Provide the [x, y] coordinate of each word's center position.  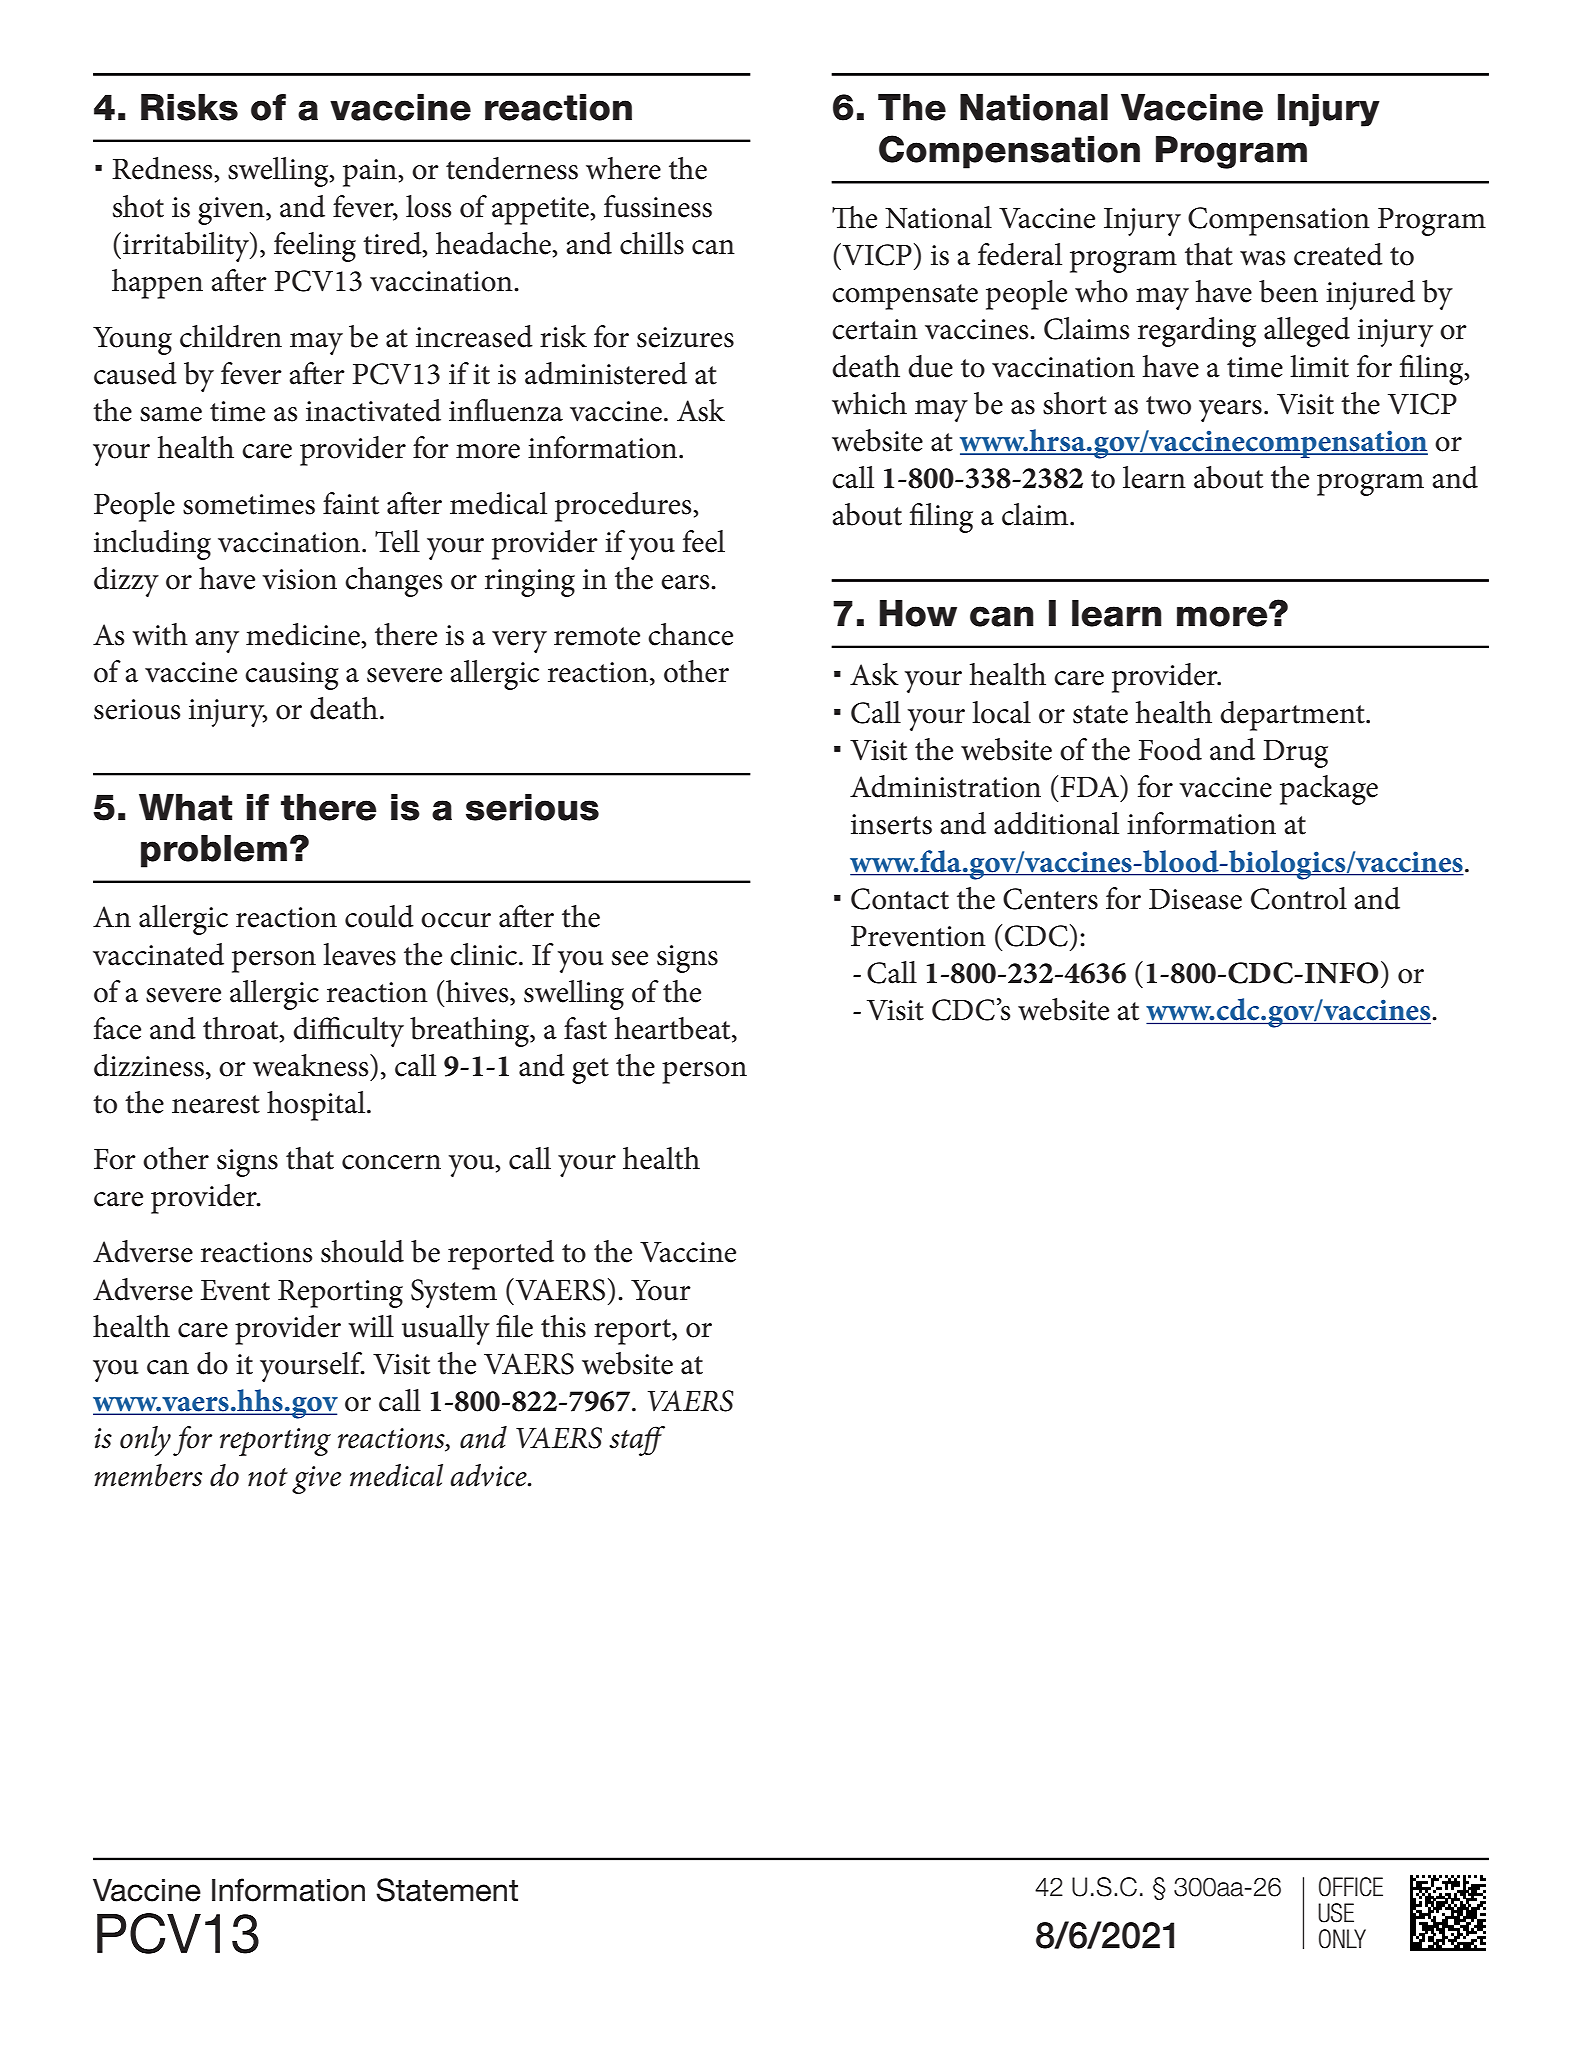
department [1293, 716]
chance [690, 634]
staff [637, 1441]
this [563, 1326]
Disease [1195, 899]
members [148, 1475]
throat [242, 1029]
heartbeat [674, 1029]
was [1262, 258]
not [268, 1477]
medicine [304, 634]
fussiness [658, 206]
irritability [187, 247]
